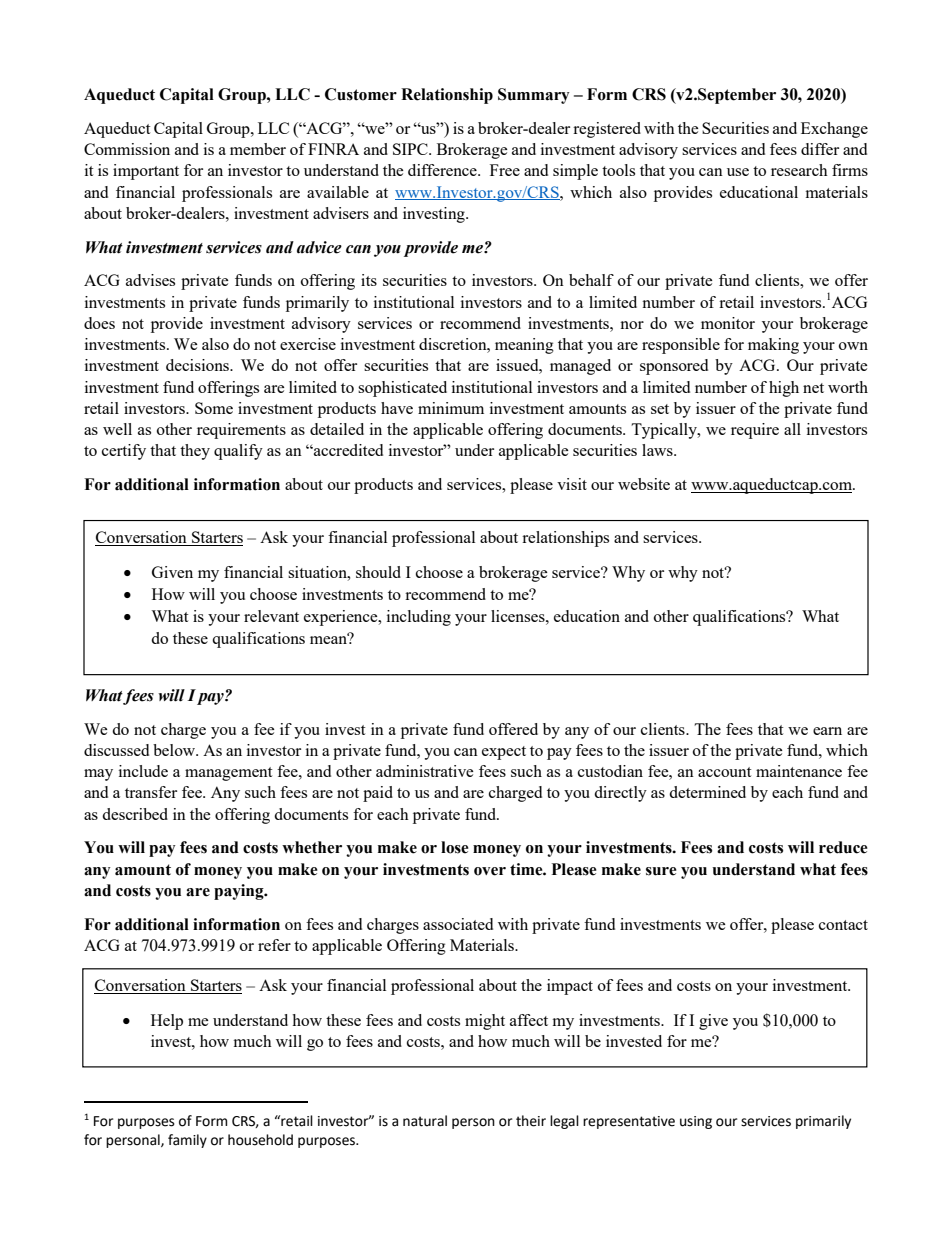 The width and height of the screenshot is (952, 1233). What do you see at coordinates (195, 452) in the screenshot?
I see `they` at bounding box center [195, 452].
